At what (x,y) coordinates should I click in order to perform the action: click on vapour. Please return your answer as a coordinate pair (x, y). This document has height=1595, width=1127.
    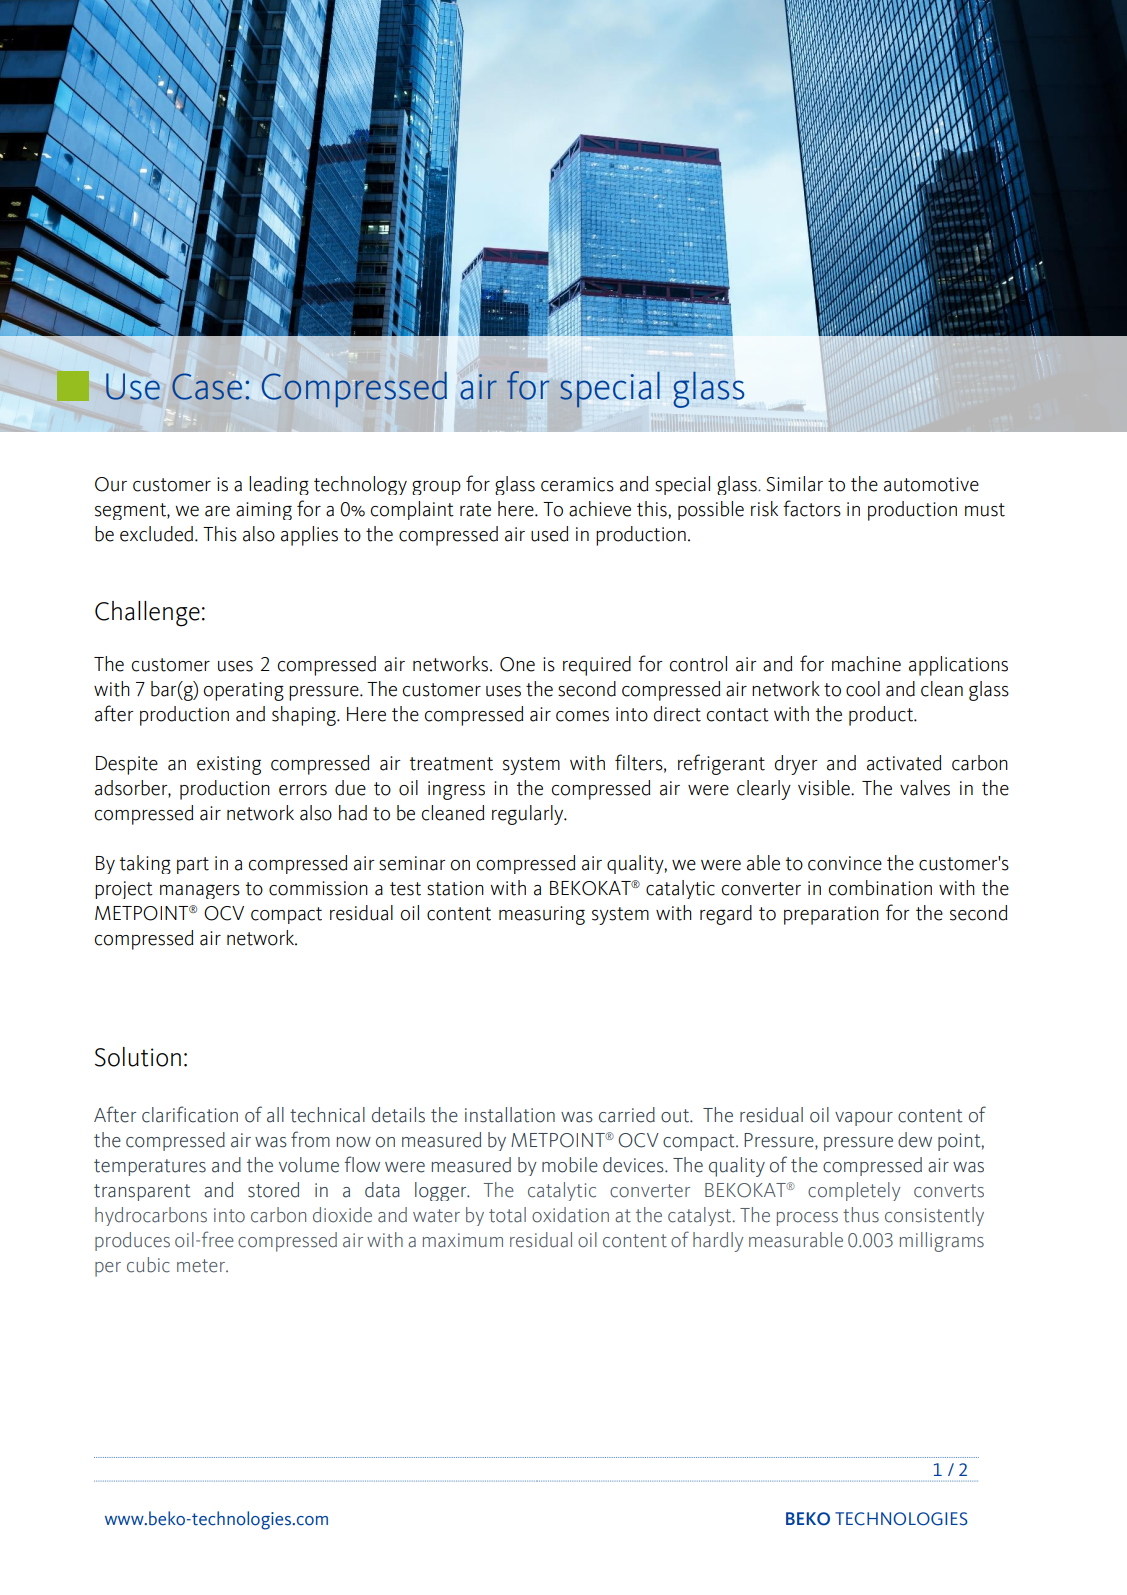
    Looking at the image, I should click on (864, 1119).
